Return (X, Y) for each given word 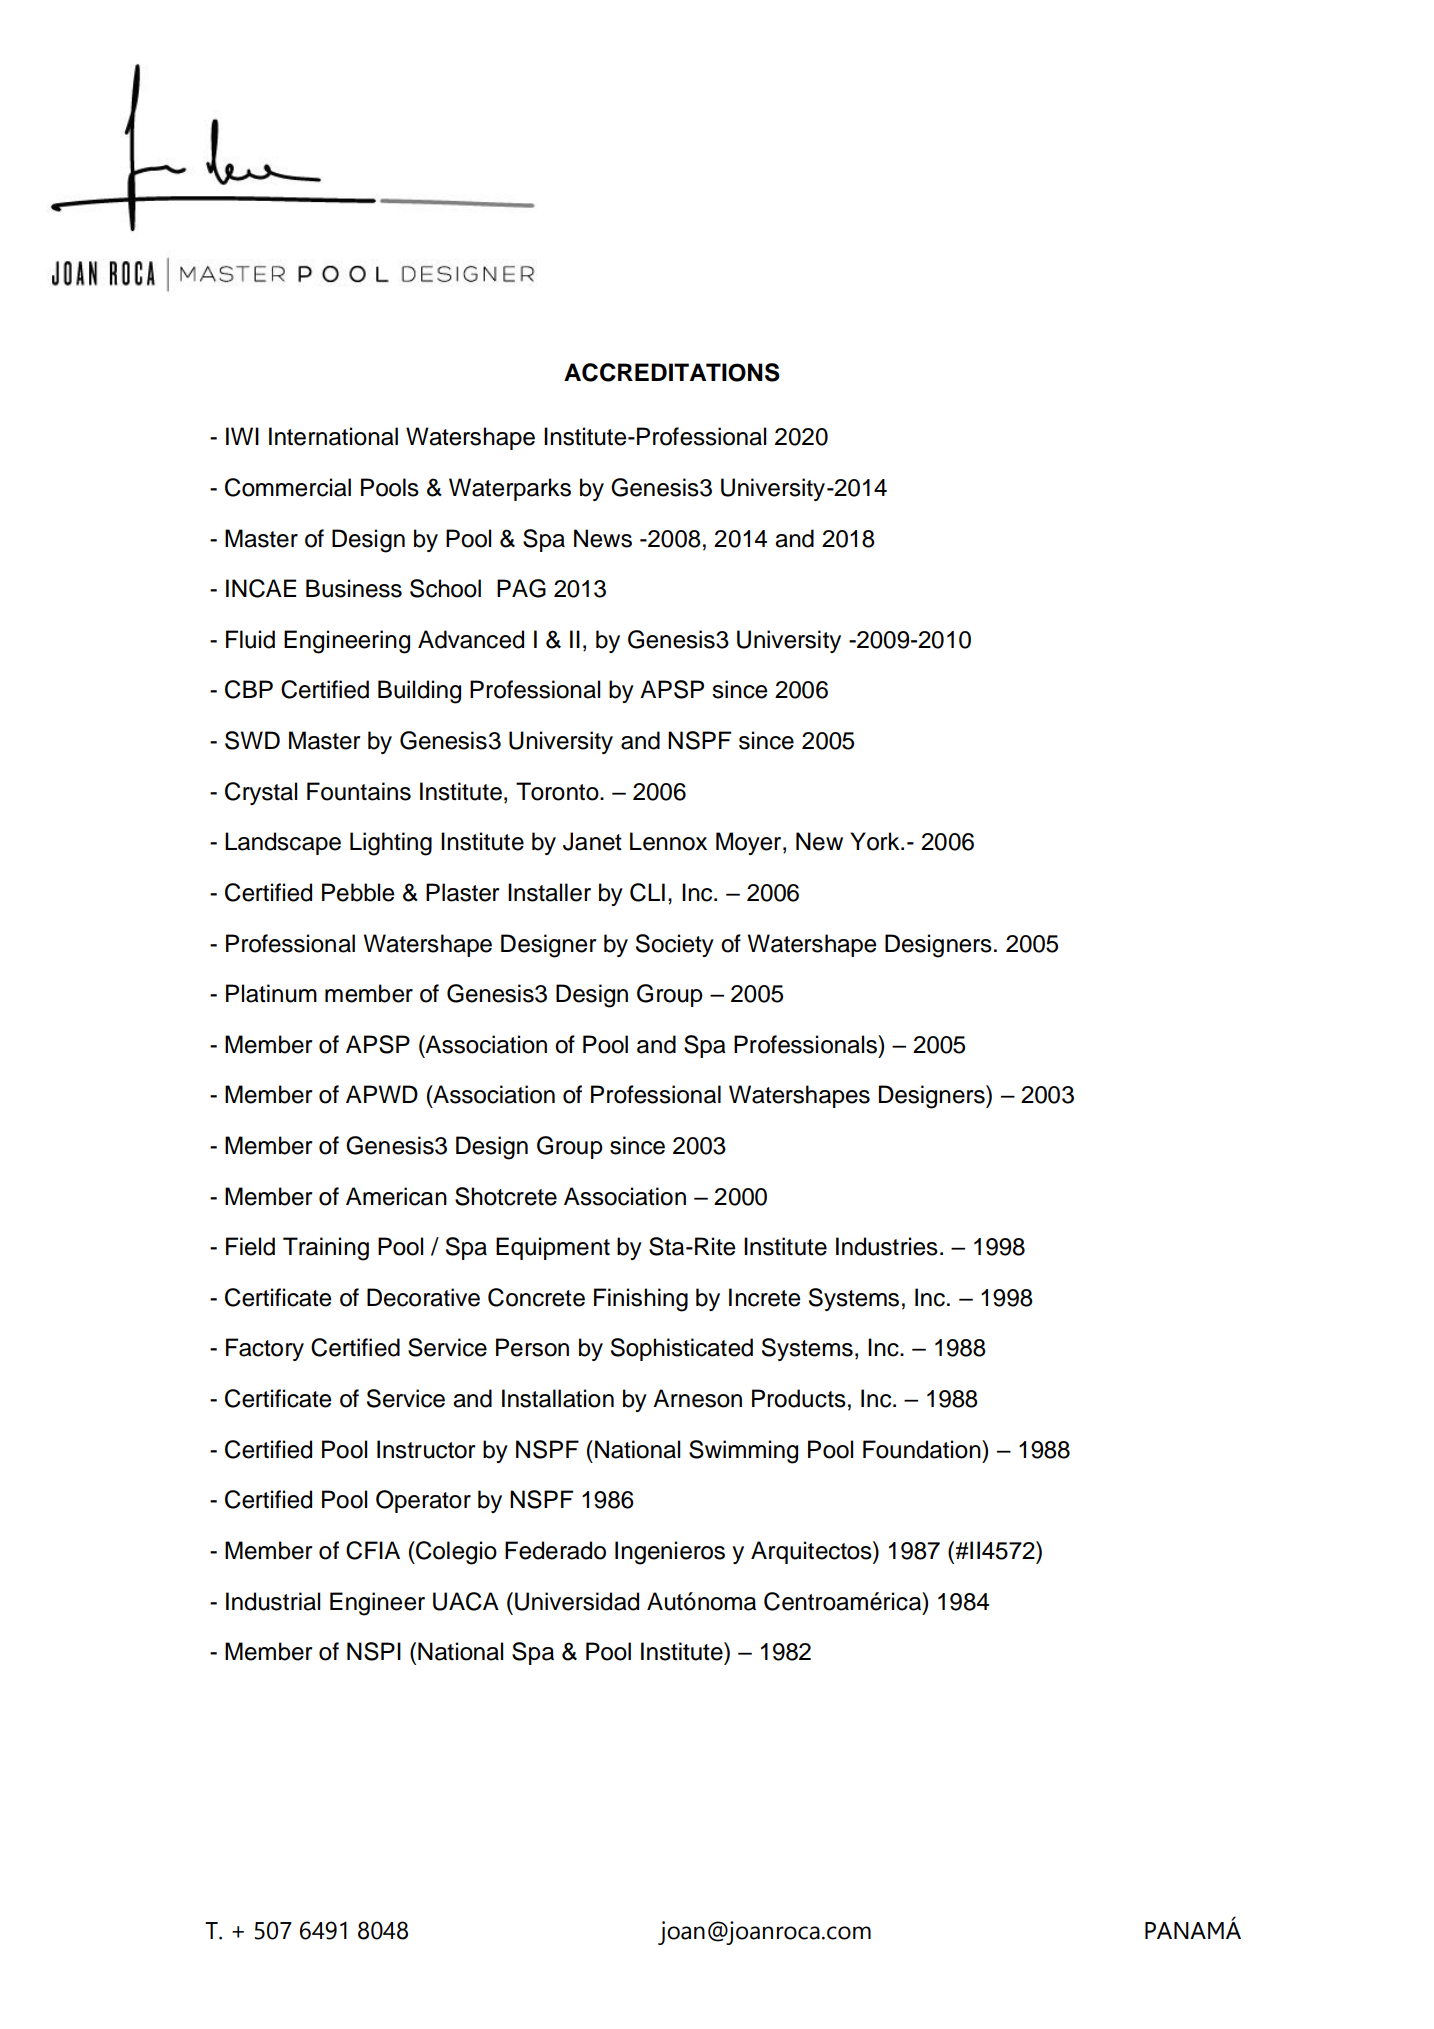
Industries (887, 1246)
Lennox (668, 841)
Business (354, 588)
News (603, 538)
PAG (521, 588)
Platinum (271, 993)
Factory (265, 1349)
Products (799, 1398)
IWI (242, 436)
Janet (592, 841)
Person (532, 1347)
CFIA (373, 1550)
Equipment (553, 1248)
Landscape (283, 843)
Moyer (750, 843)
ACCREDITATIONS (672, 372)
